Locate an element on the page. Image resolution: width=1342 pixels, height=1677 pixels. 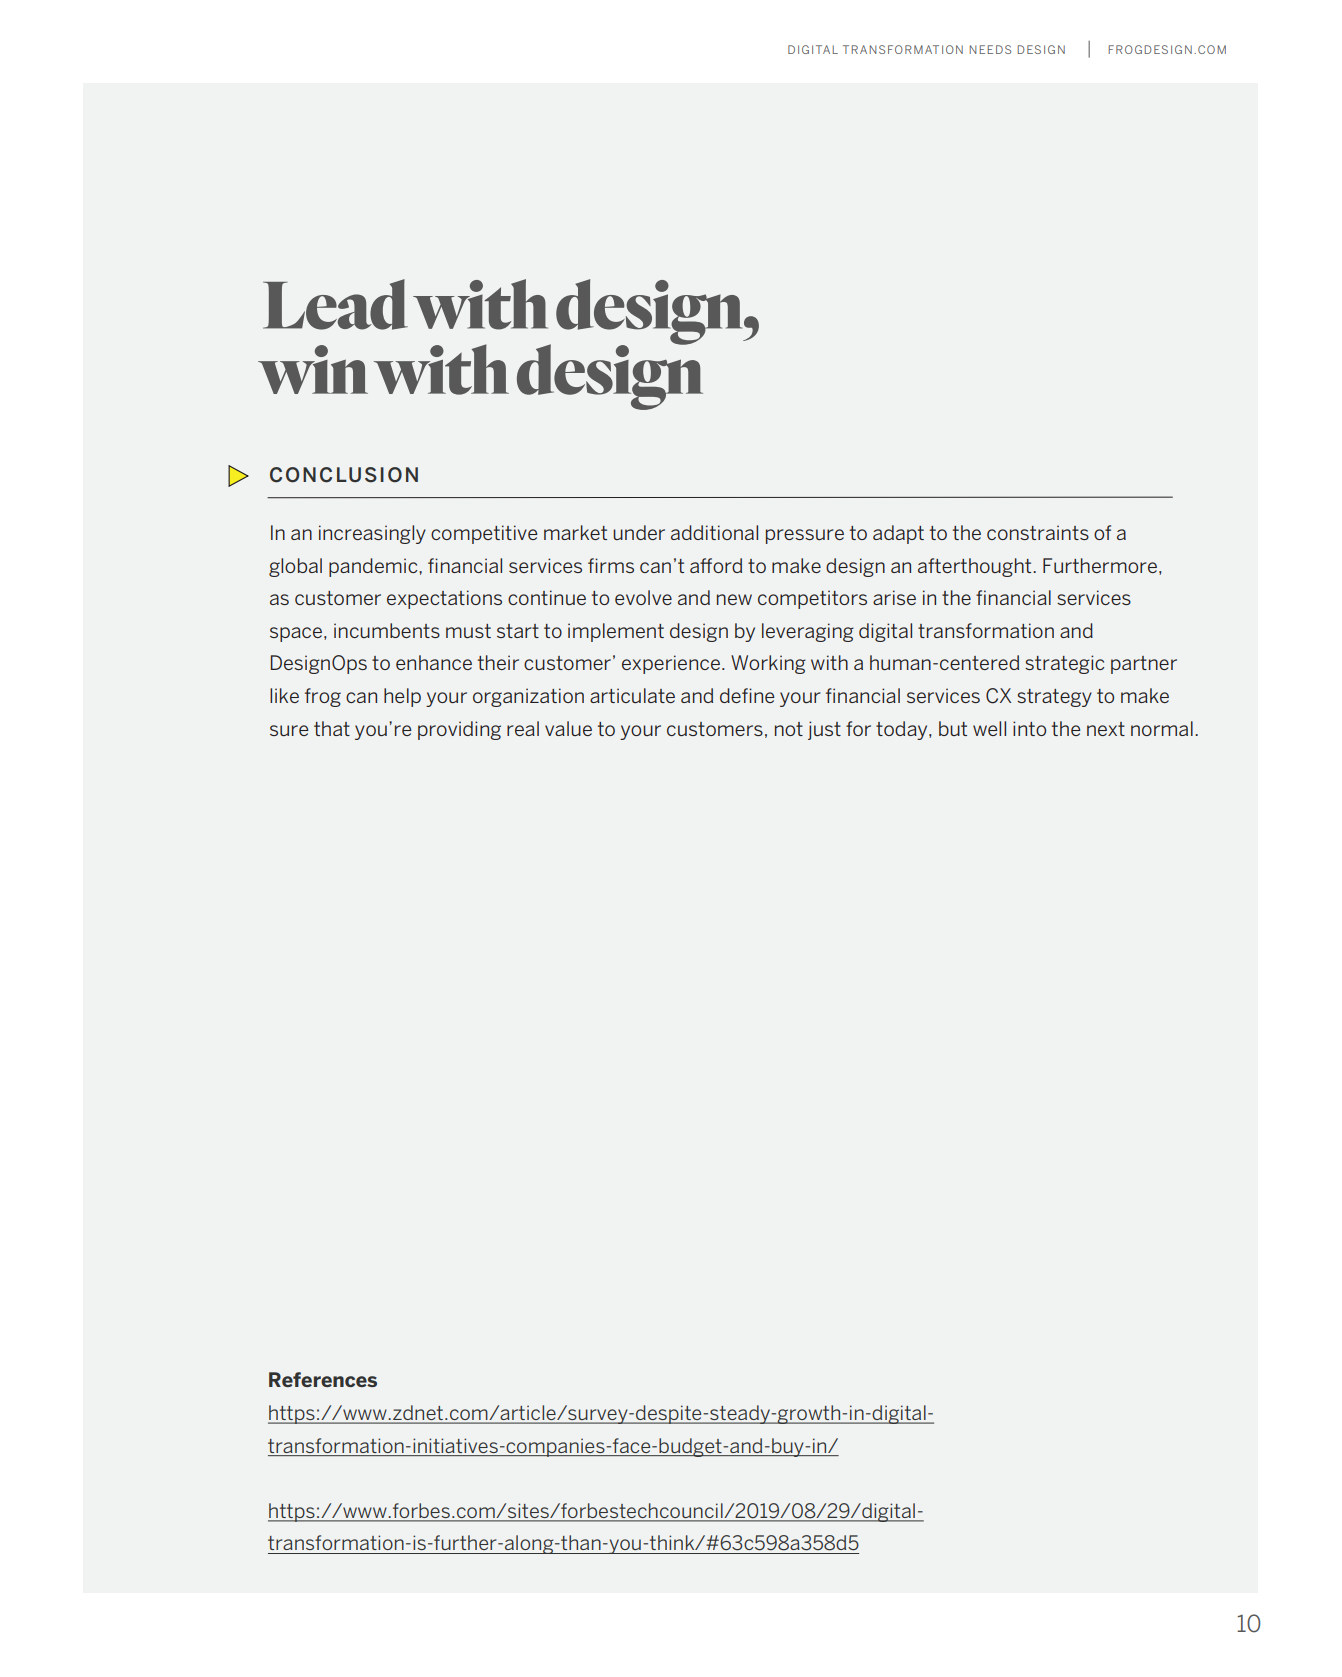
adapt is located at coordinates (898, 534).
